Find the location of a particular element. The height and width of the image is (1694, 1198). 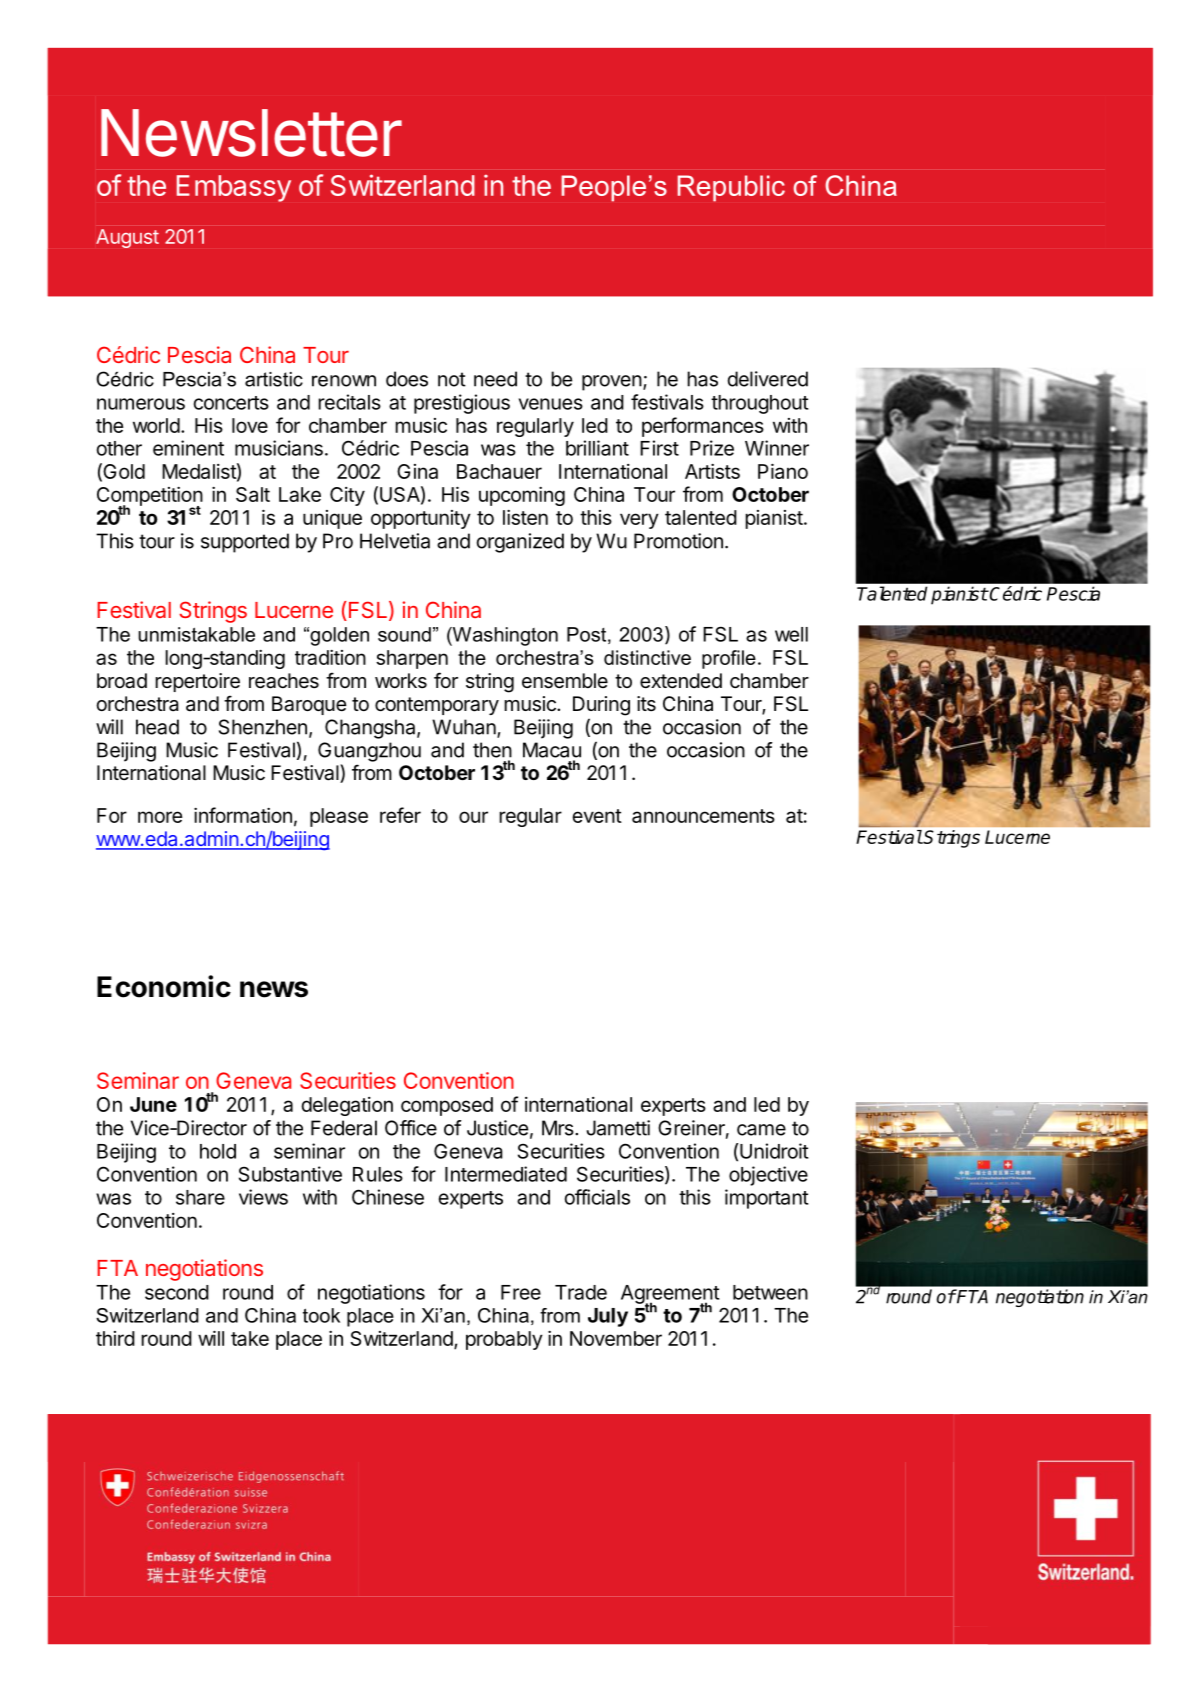

not is located at coordinates (452, 379).
